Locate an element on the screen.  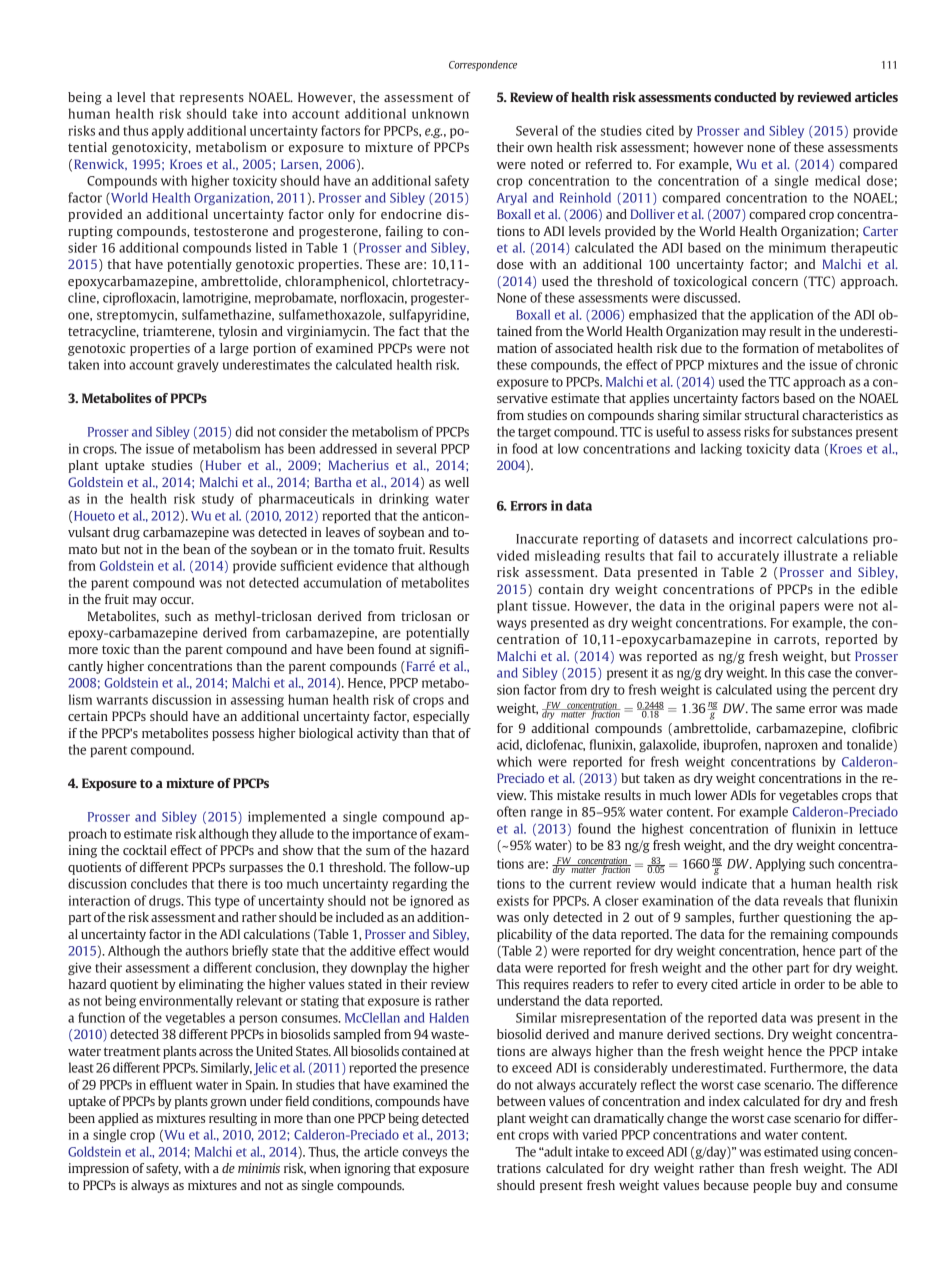
applied is located at coordinates (118, 1119).
